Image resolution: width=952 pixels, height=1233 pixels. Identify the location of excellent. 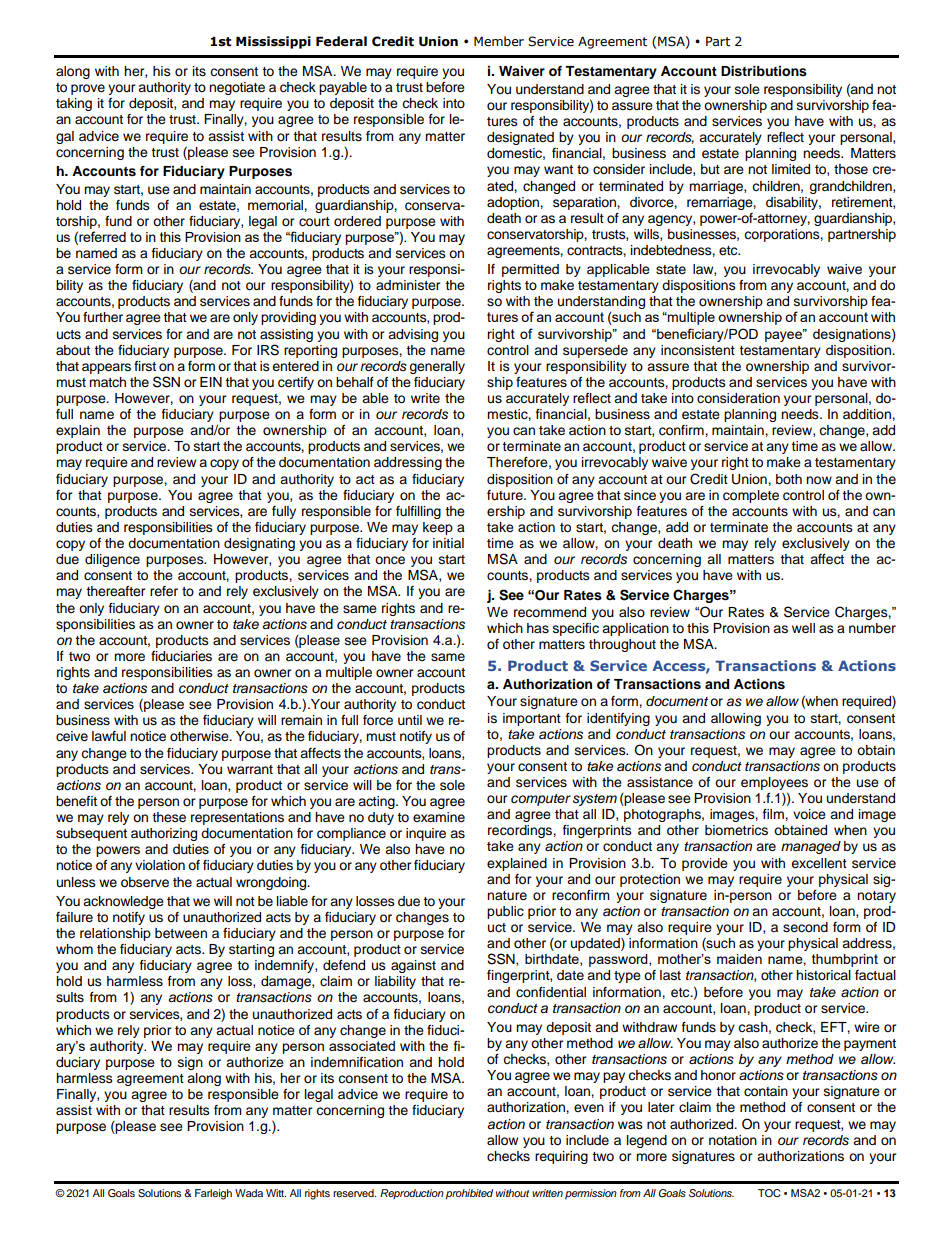
(819, 863).
